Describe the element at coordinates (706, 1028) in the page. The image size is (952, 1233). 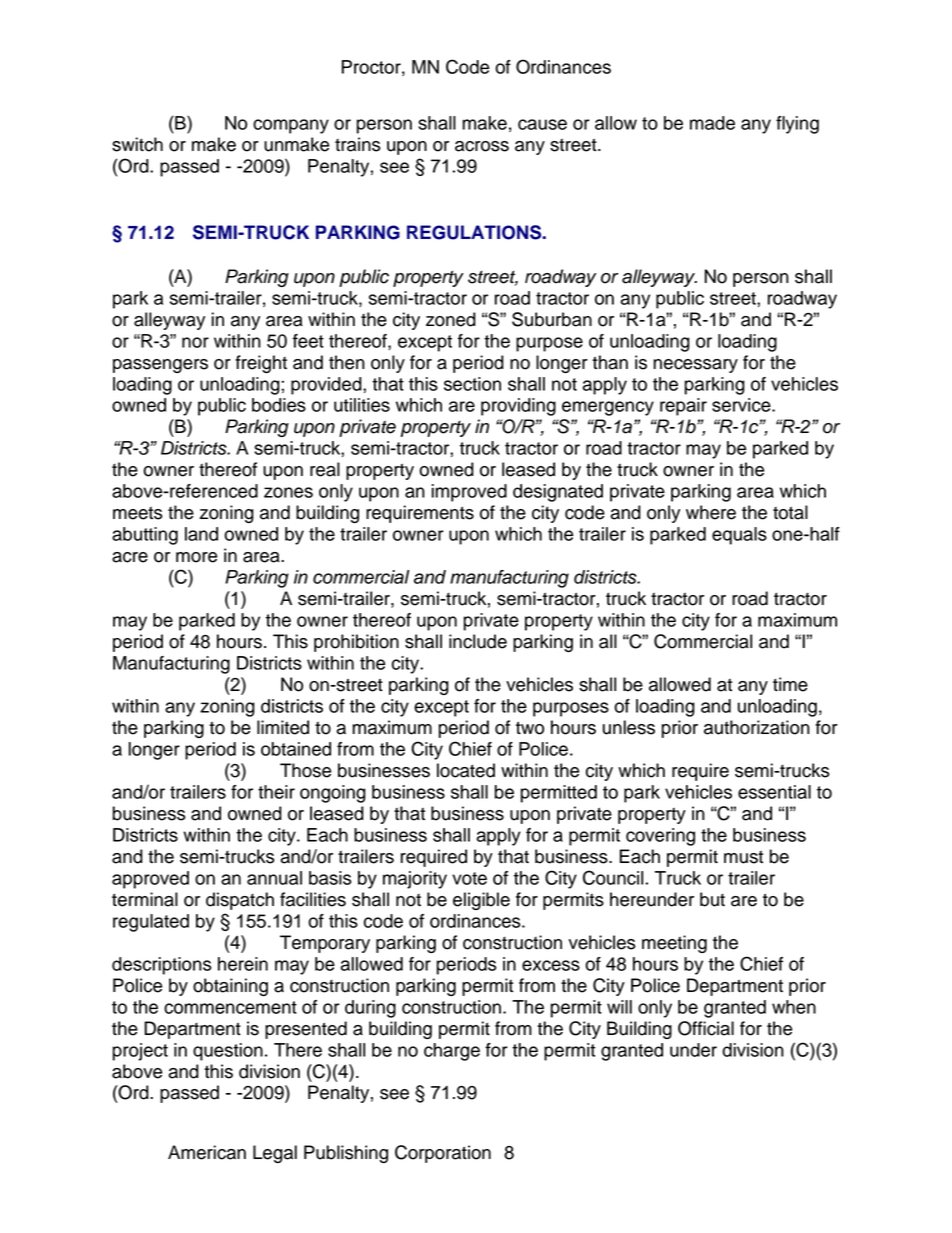
I see `Official` at that location.
